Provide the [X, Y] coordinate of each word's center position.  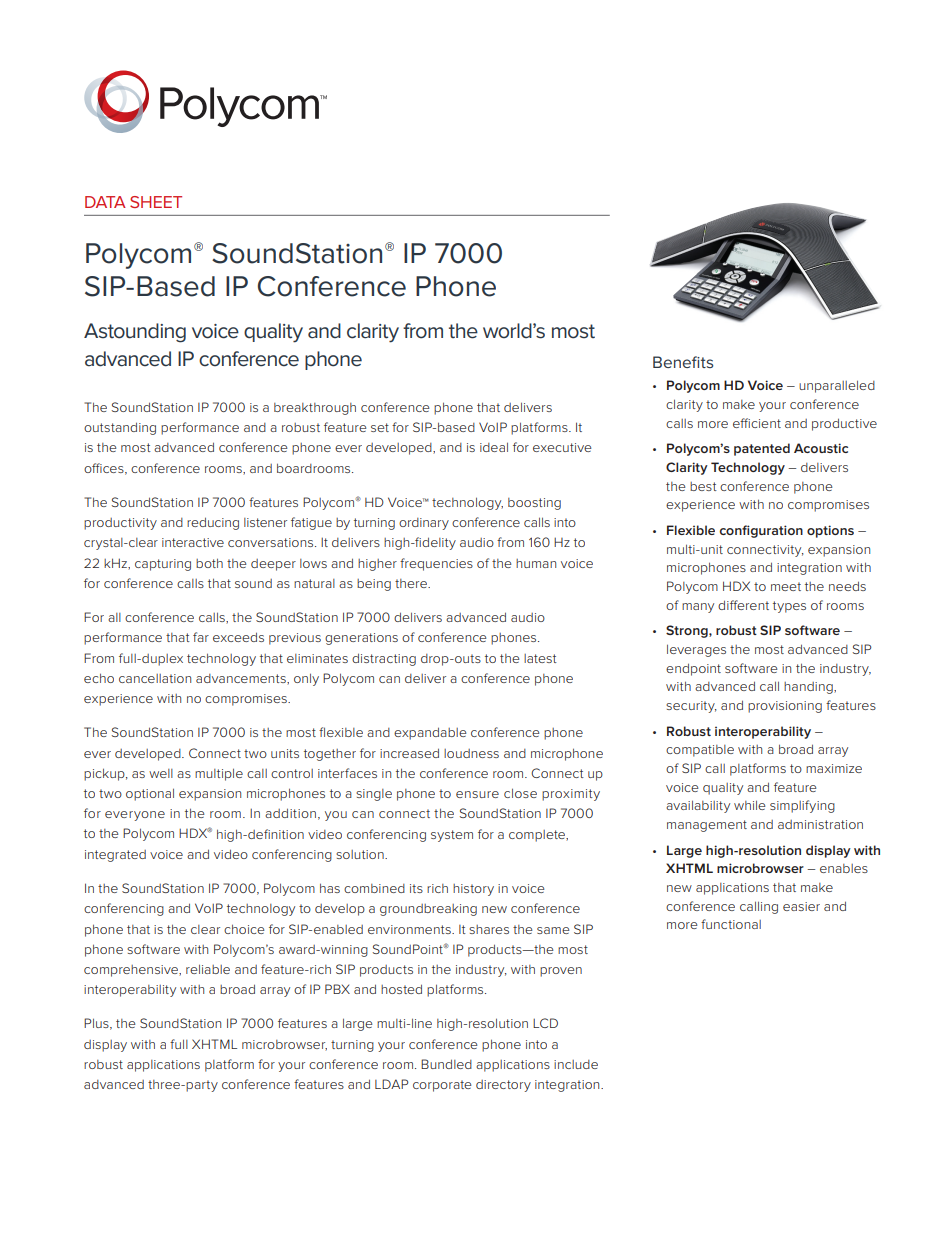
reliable [208, 969]
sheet [156, 202]
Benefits [683, 362]
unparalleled [837, 386]
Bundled [446, 1064]
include [576, 1064]
